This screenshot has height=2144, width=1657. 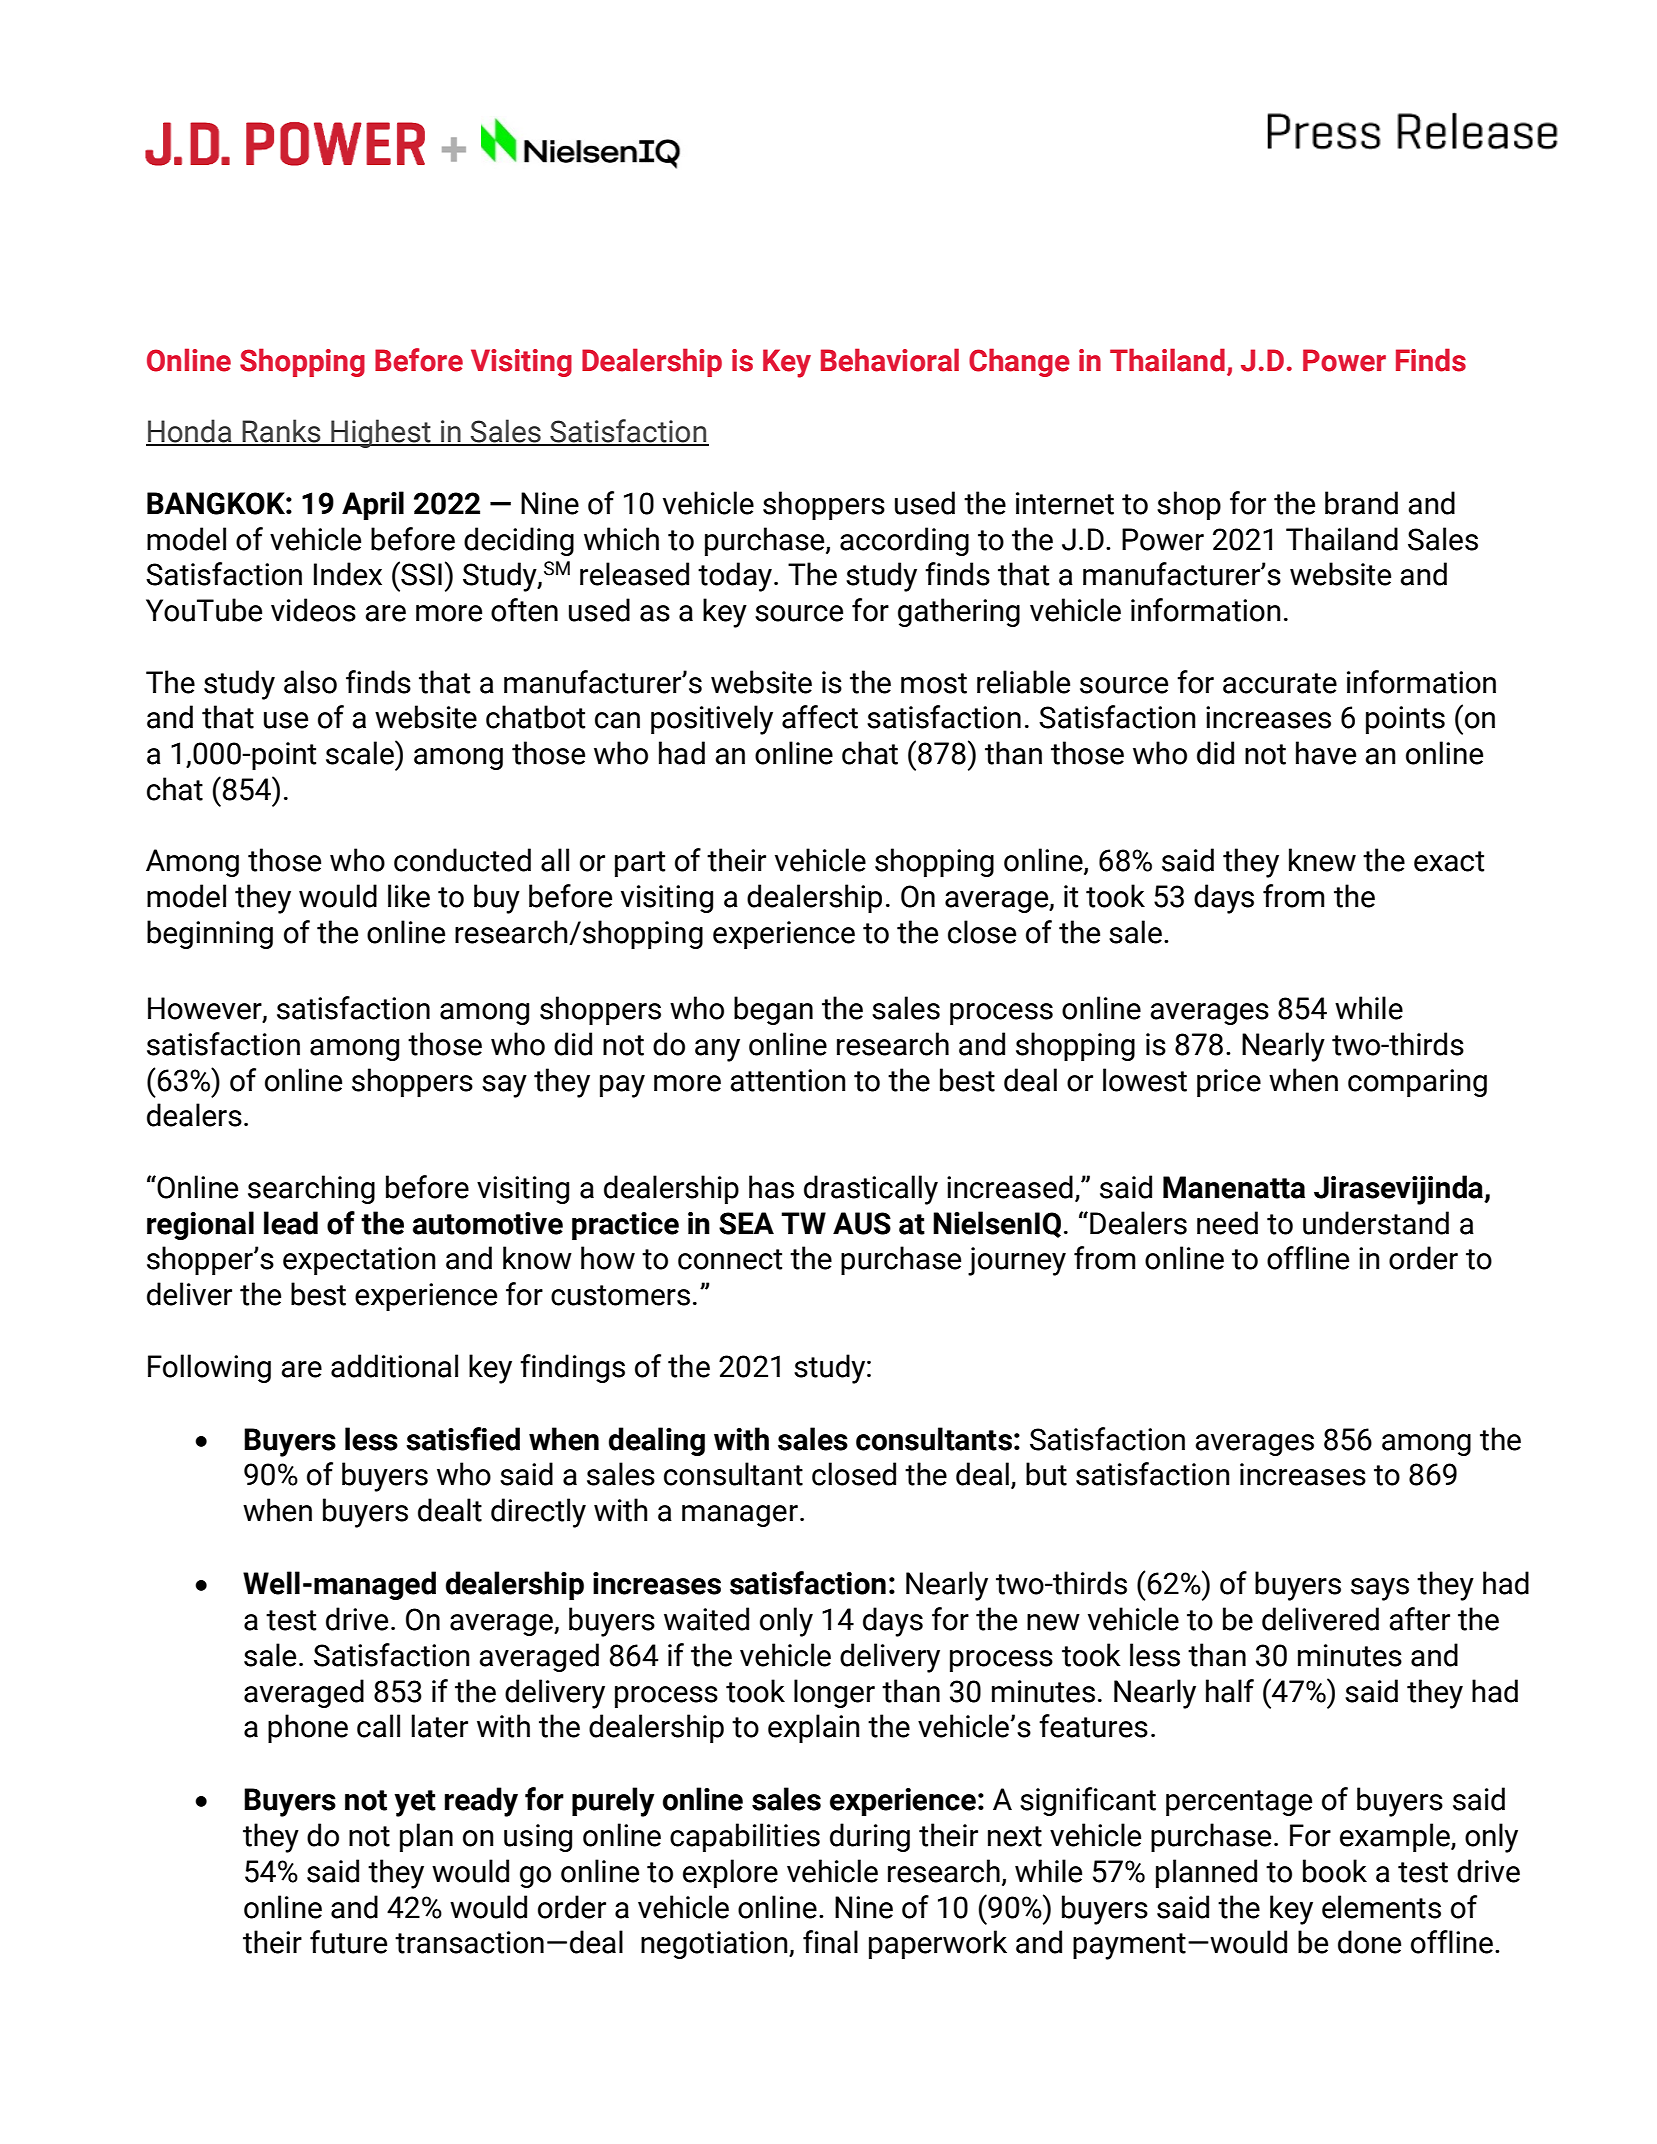 What do you see at coordinates (311, 1189) in the screenshot?
I see `searching` at bounding box center [311, 1189].
